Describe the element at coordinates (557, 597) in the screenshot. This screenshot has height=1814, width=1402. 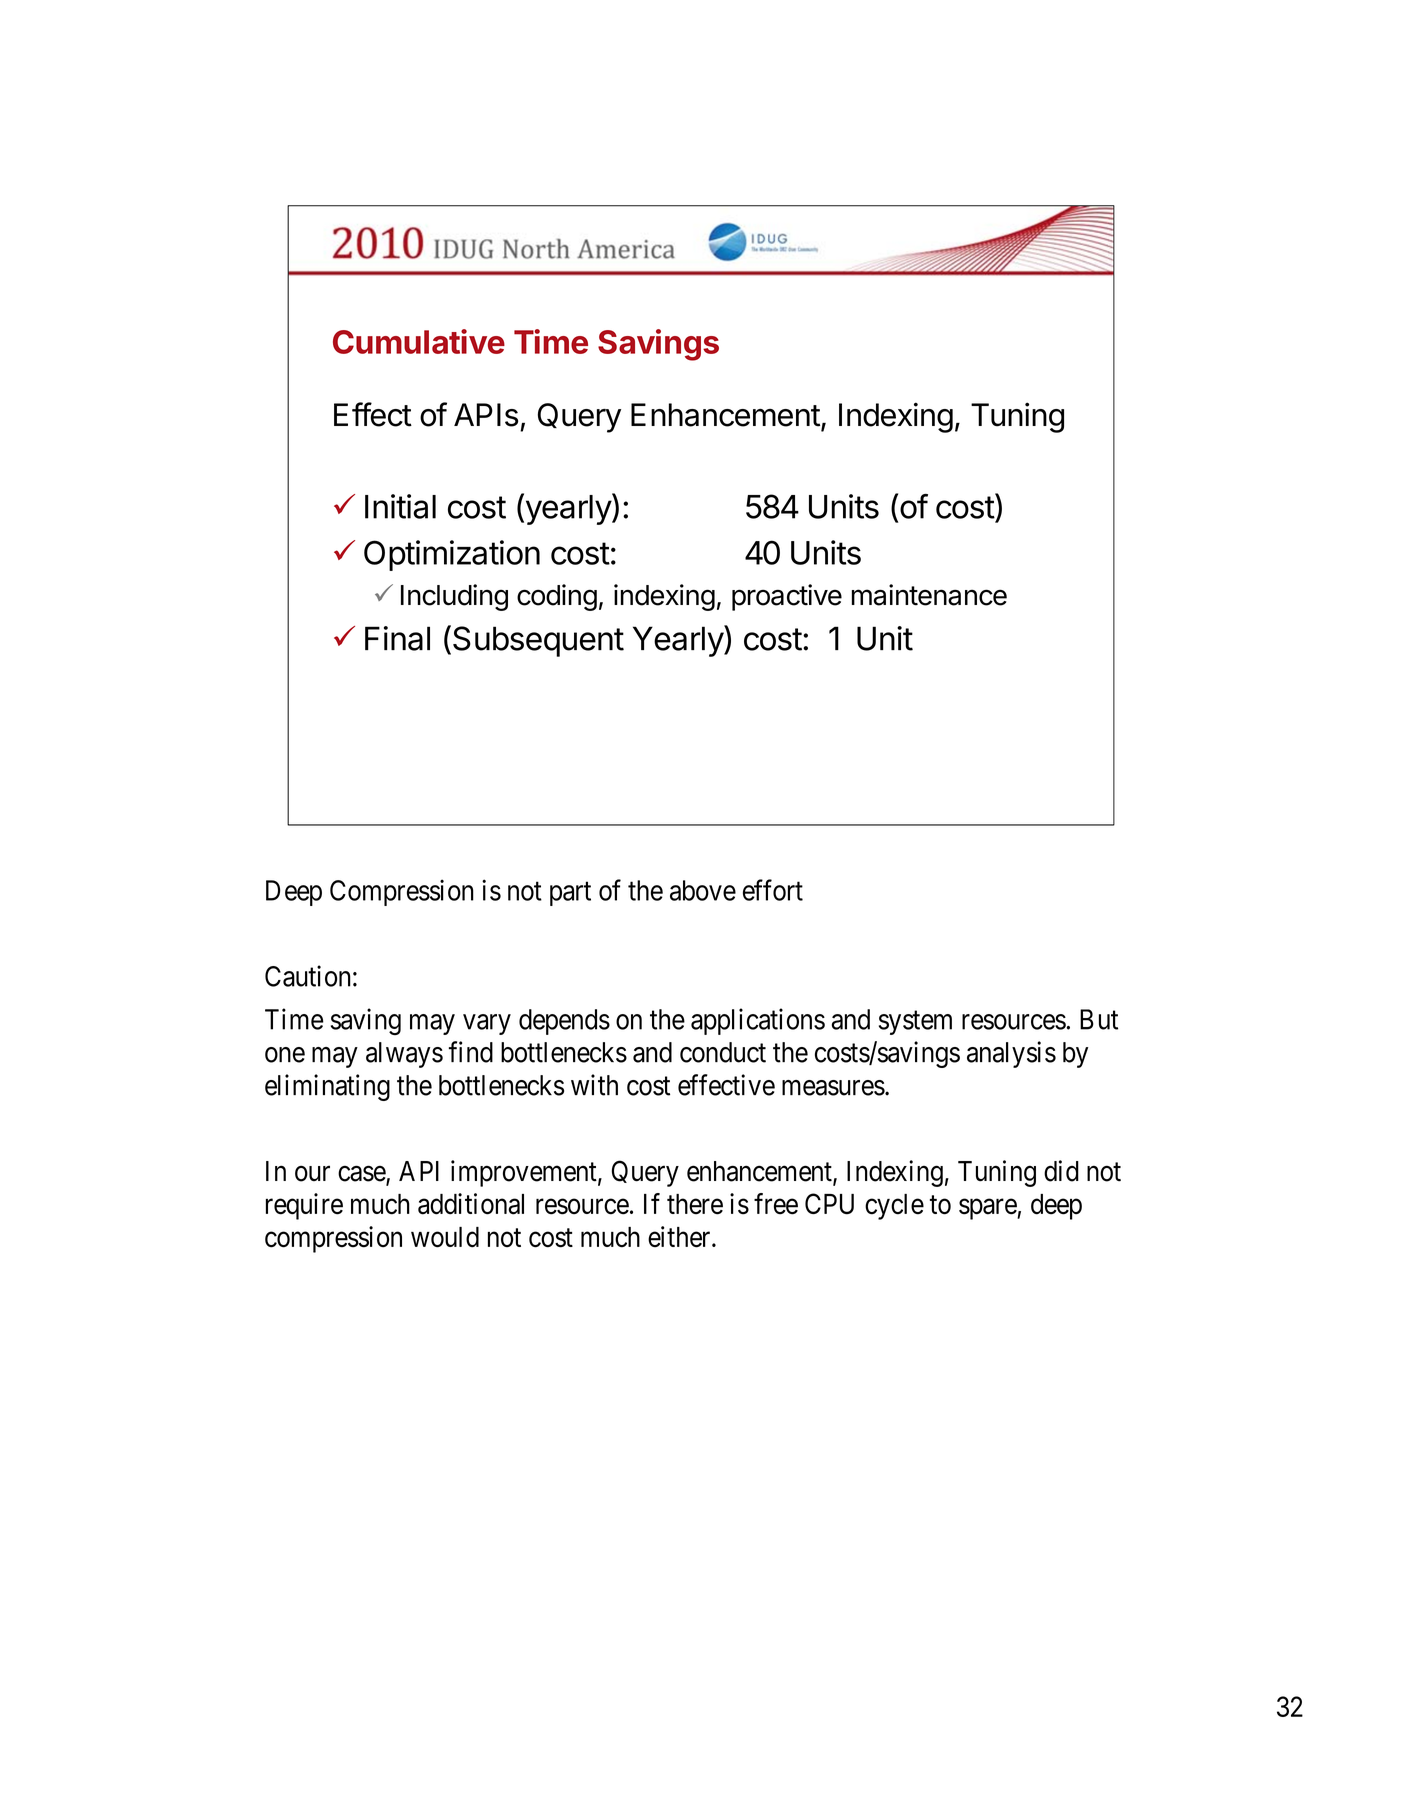
I see `coding` at that location.
